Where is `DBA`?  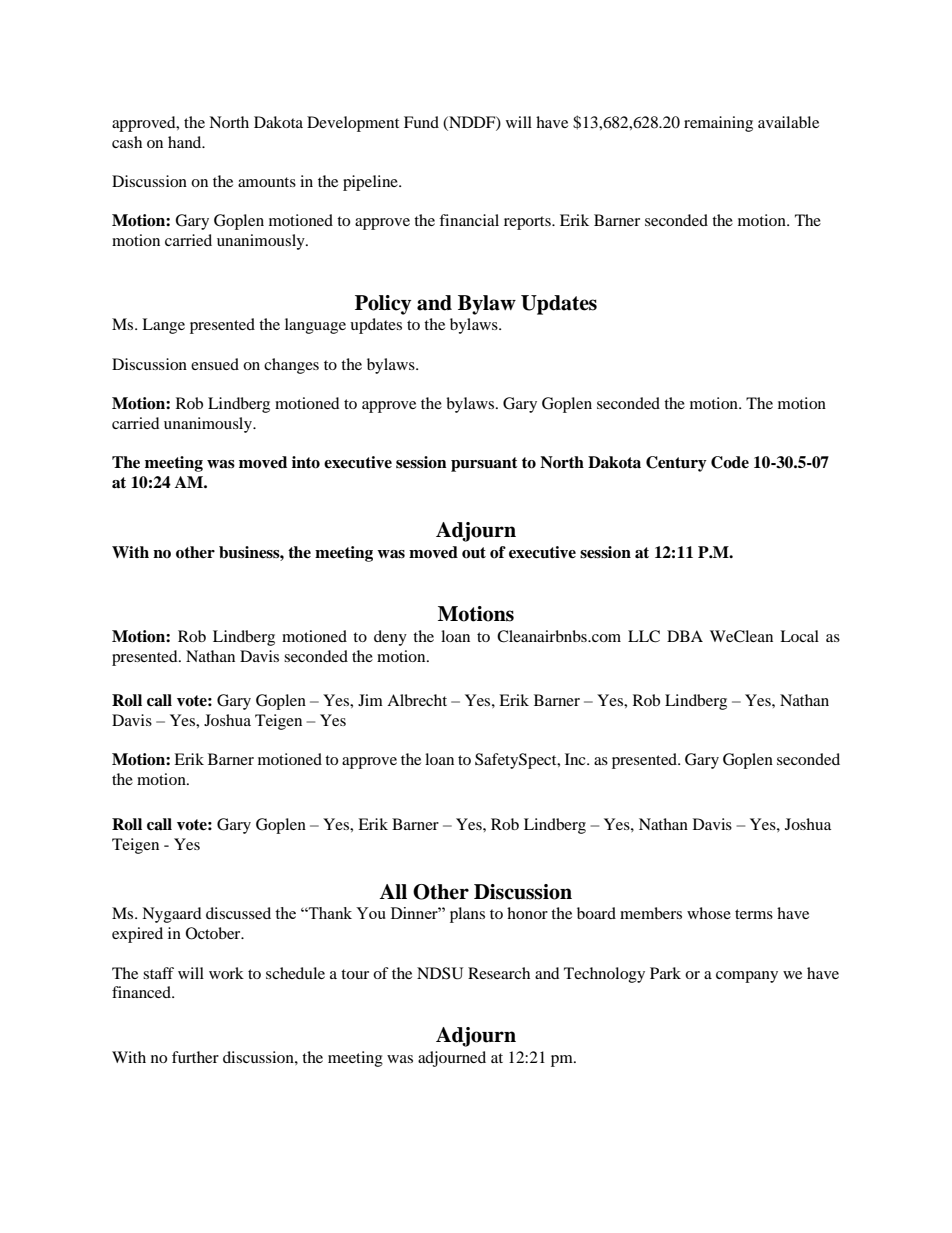 DBA is located at coordinates (685, 636).
